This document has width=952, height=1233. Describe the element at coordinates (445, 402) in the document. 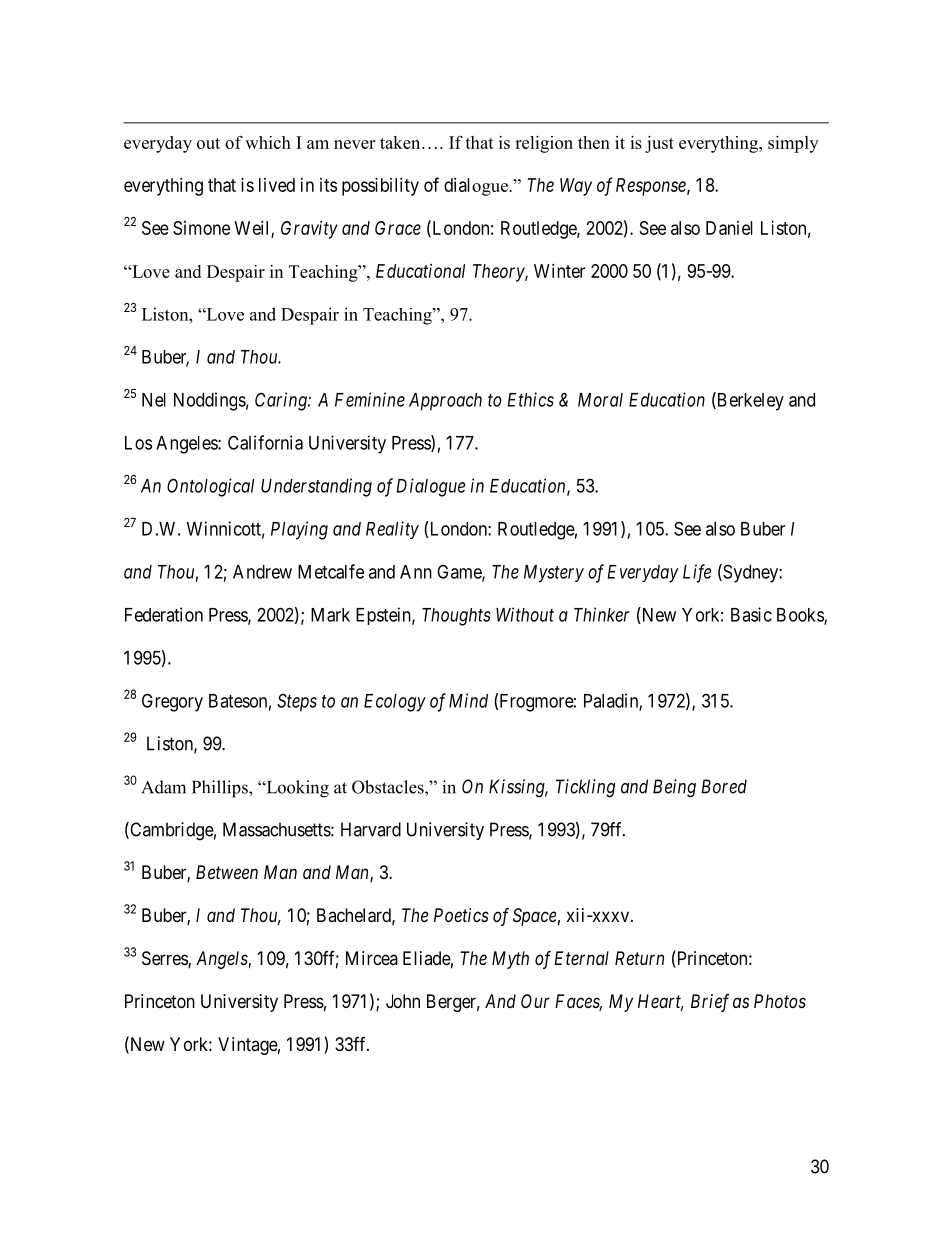

I see `Approach` at that location.
